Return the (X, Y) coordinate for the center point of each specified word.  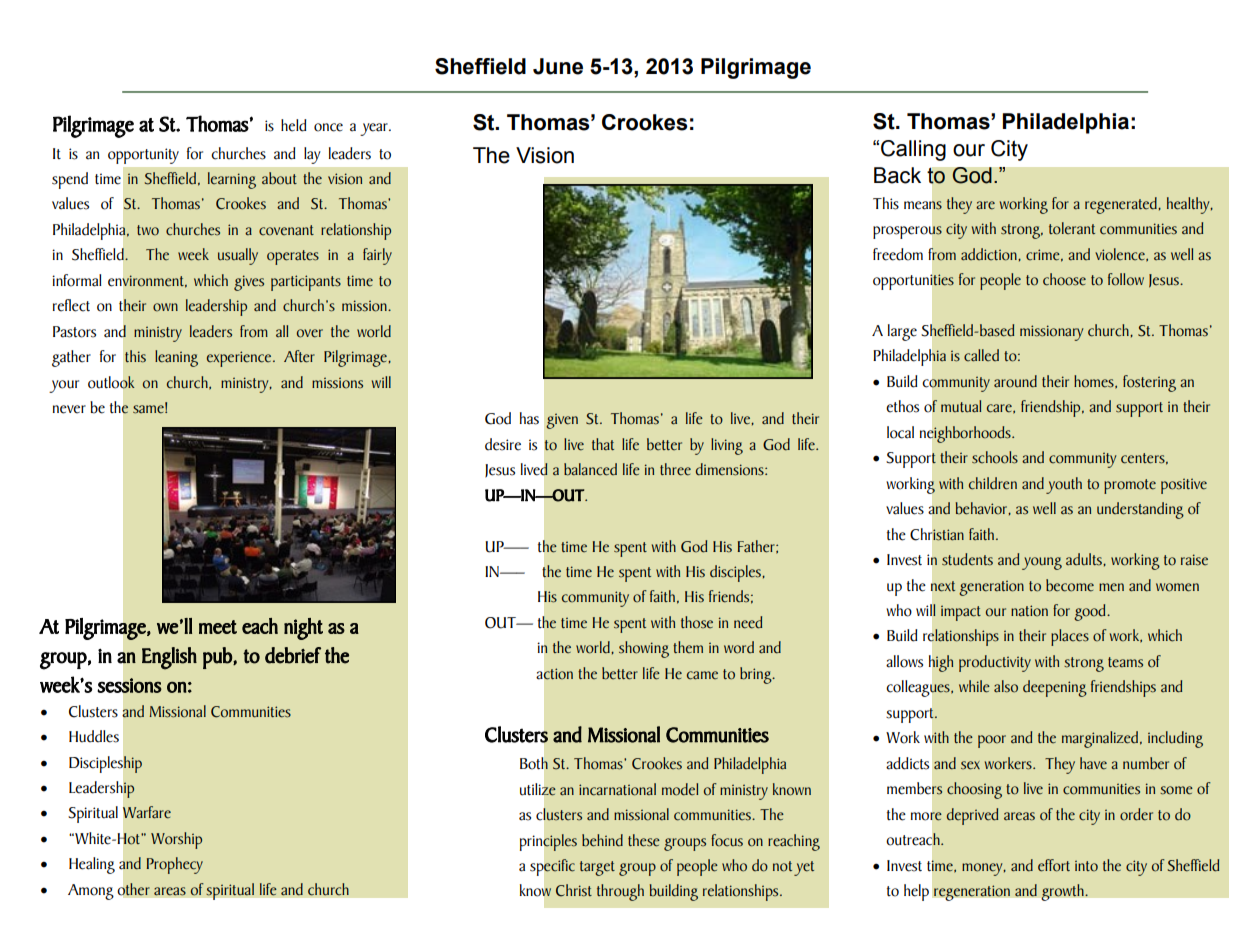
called (981, 355)
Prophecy (174, 865)
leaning (176, 358)
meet (218, 627)
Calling (913, 150)
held (294, 125)
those (697, 622)
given (562, 421)
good (1091, 612)
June (558, 66)
